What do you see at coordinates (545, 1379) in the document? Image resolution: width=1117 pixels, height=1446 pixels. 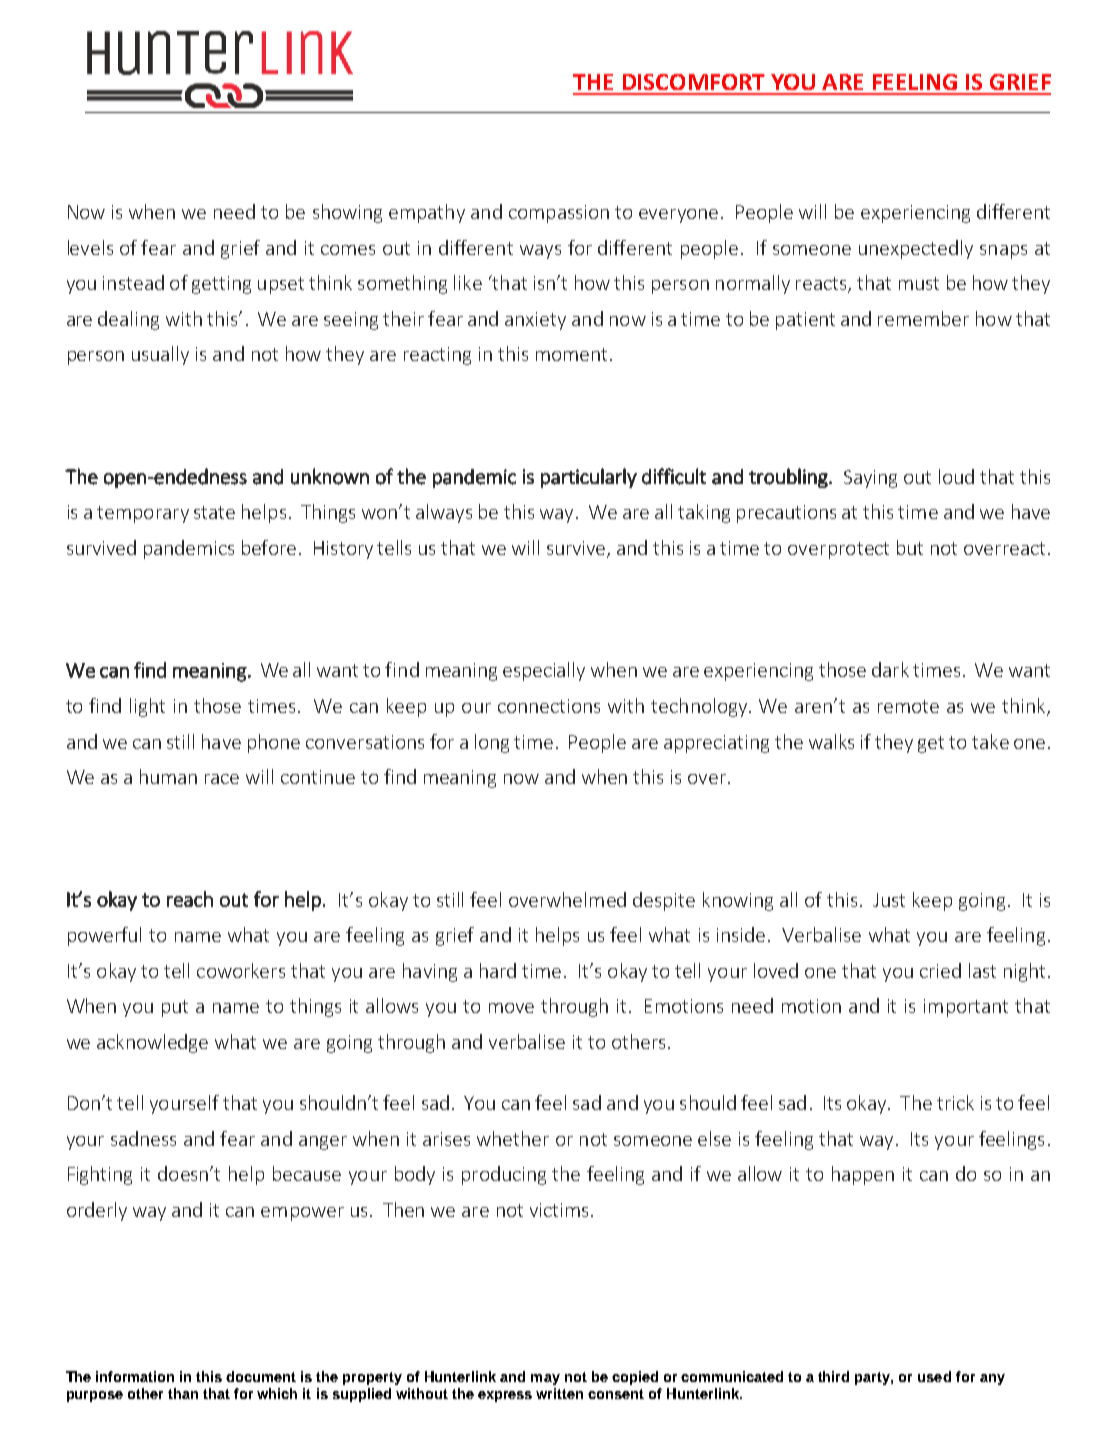 I see `may` at bounding box center [545, 1379].
